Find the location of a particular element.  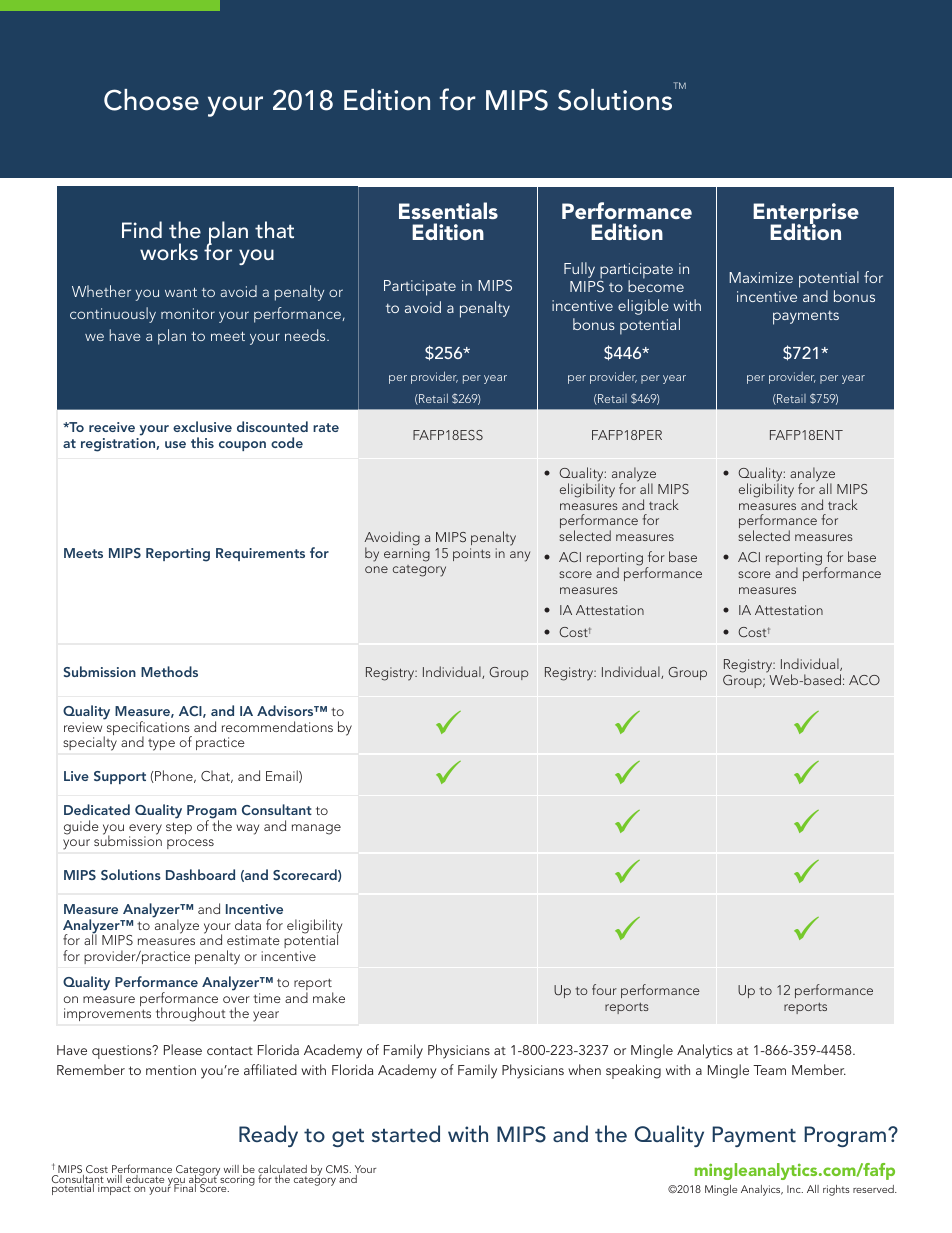

Program is located at coordinates (845, 1136).
